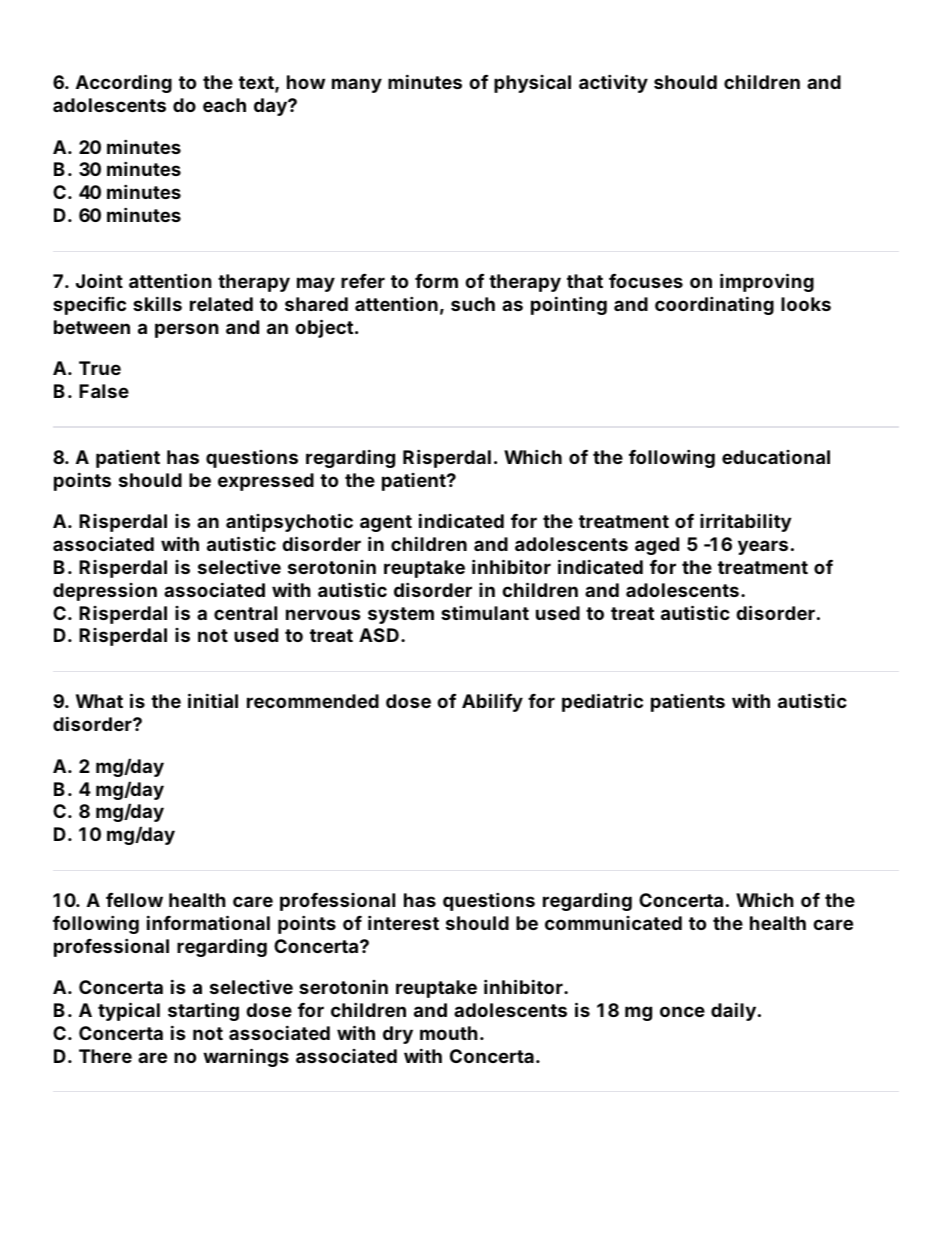 The height and width of the page is (1233, 952). I want to click on starting, so click(203, 1012).
